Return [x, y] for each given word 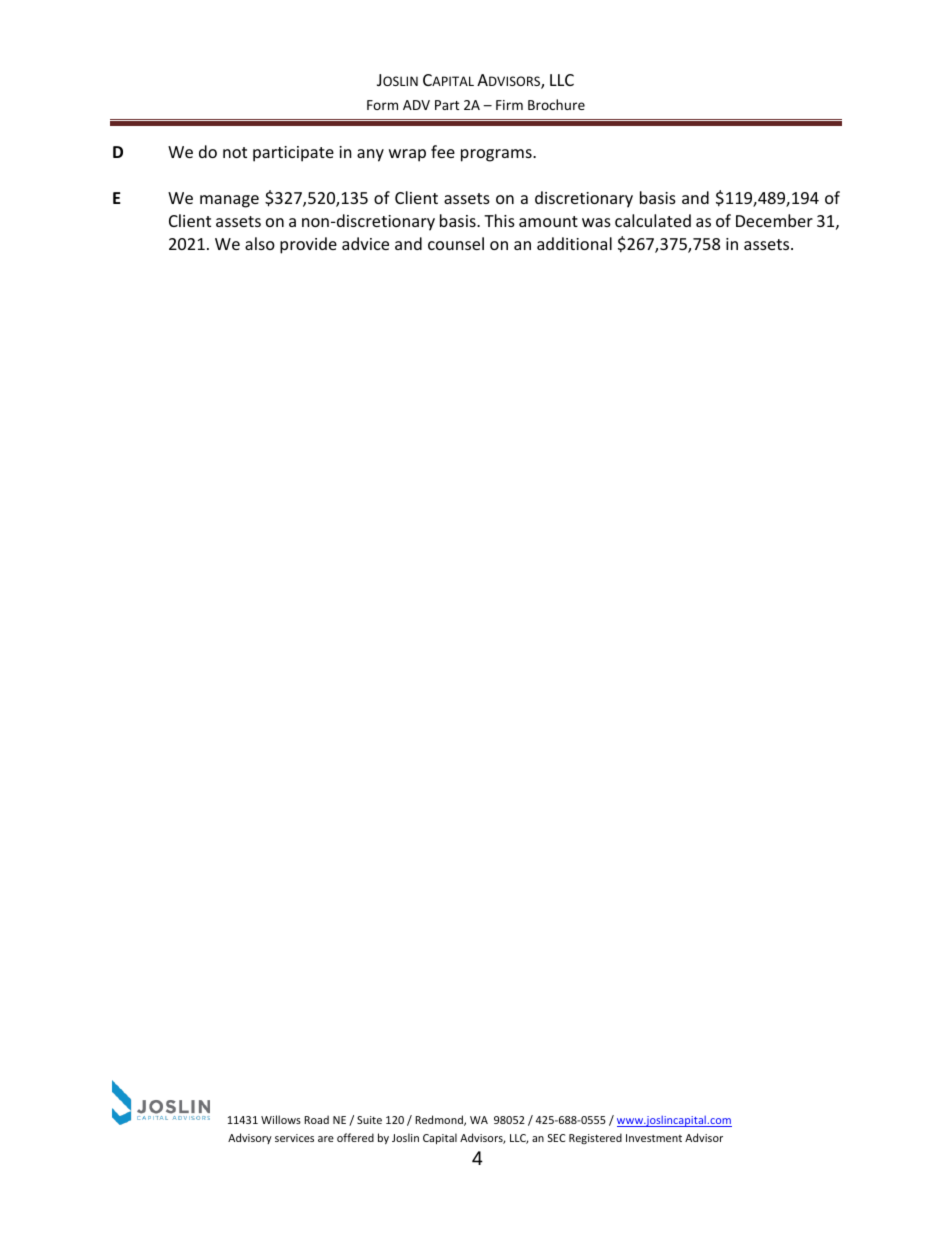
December [774, 220]
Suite [369, 1120]
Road [316, 1119]
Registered [595, 1138]
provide [308, 245]
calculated [653, 220]
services [294, 1138]
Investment [654, 1138]
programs [497, 155]
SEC [556, 1138]
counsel [456, 243]
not [235, 152]
